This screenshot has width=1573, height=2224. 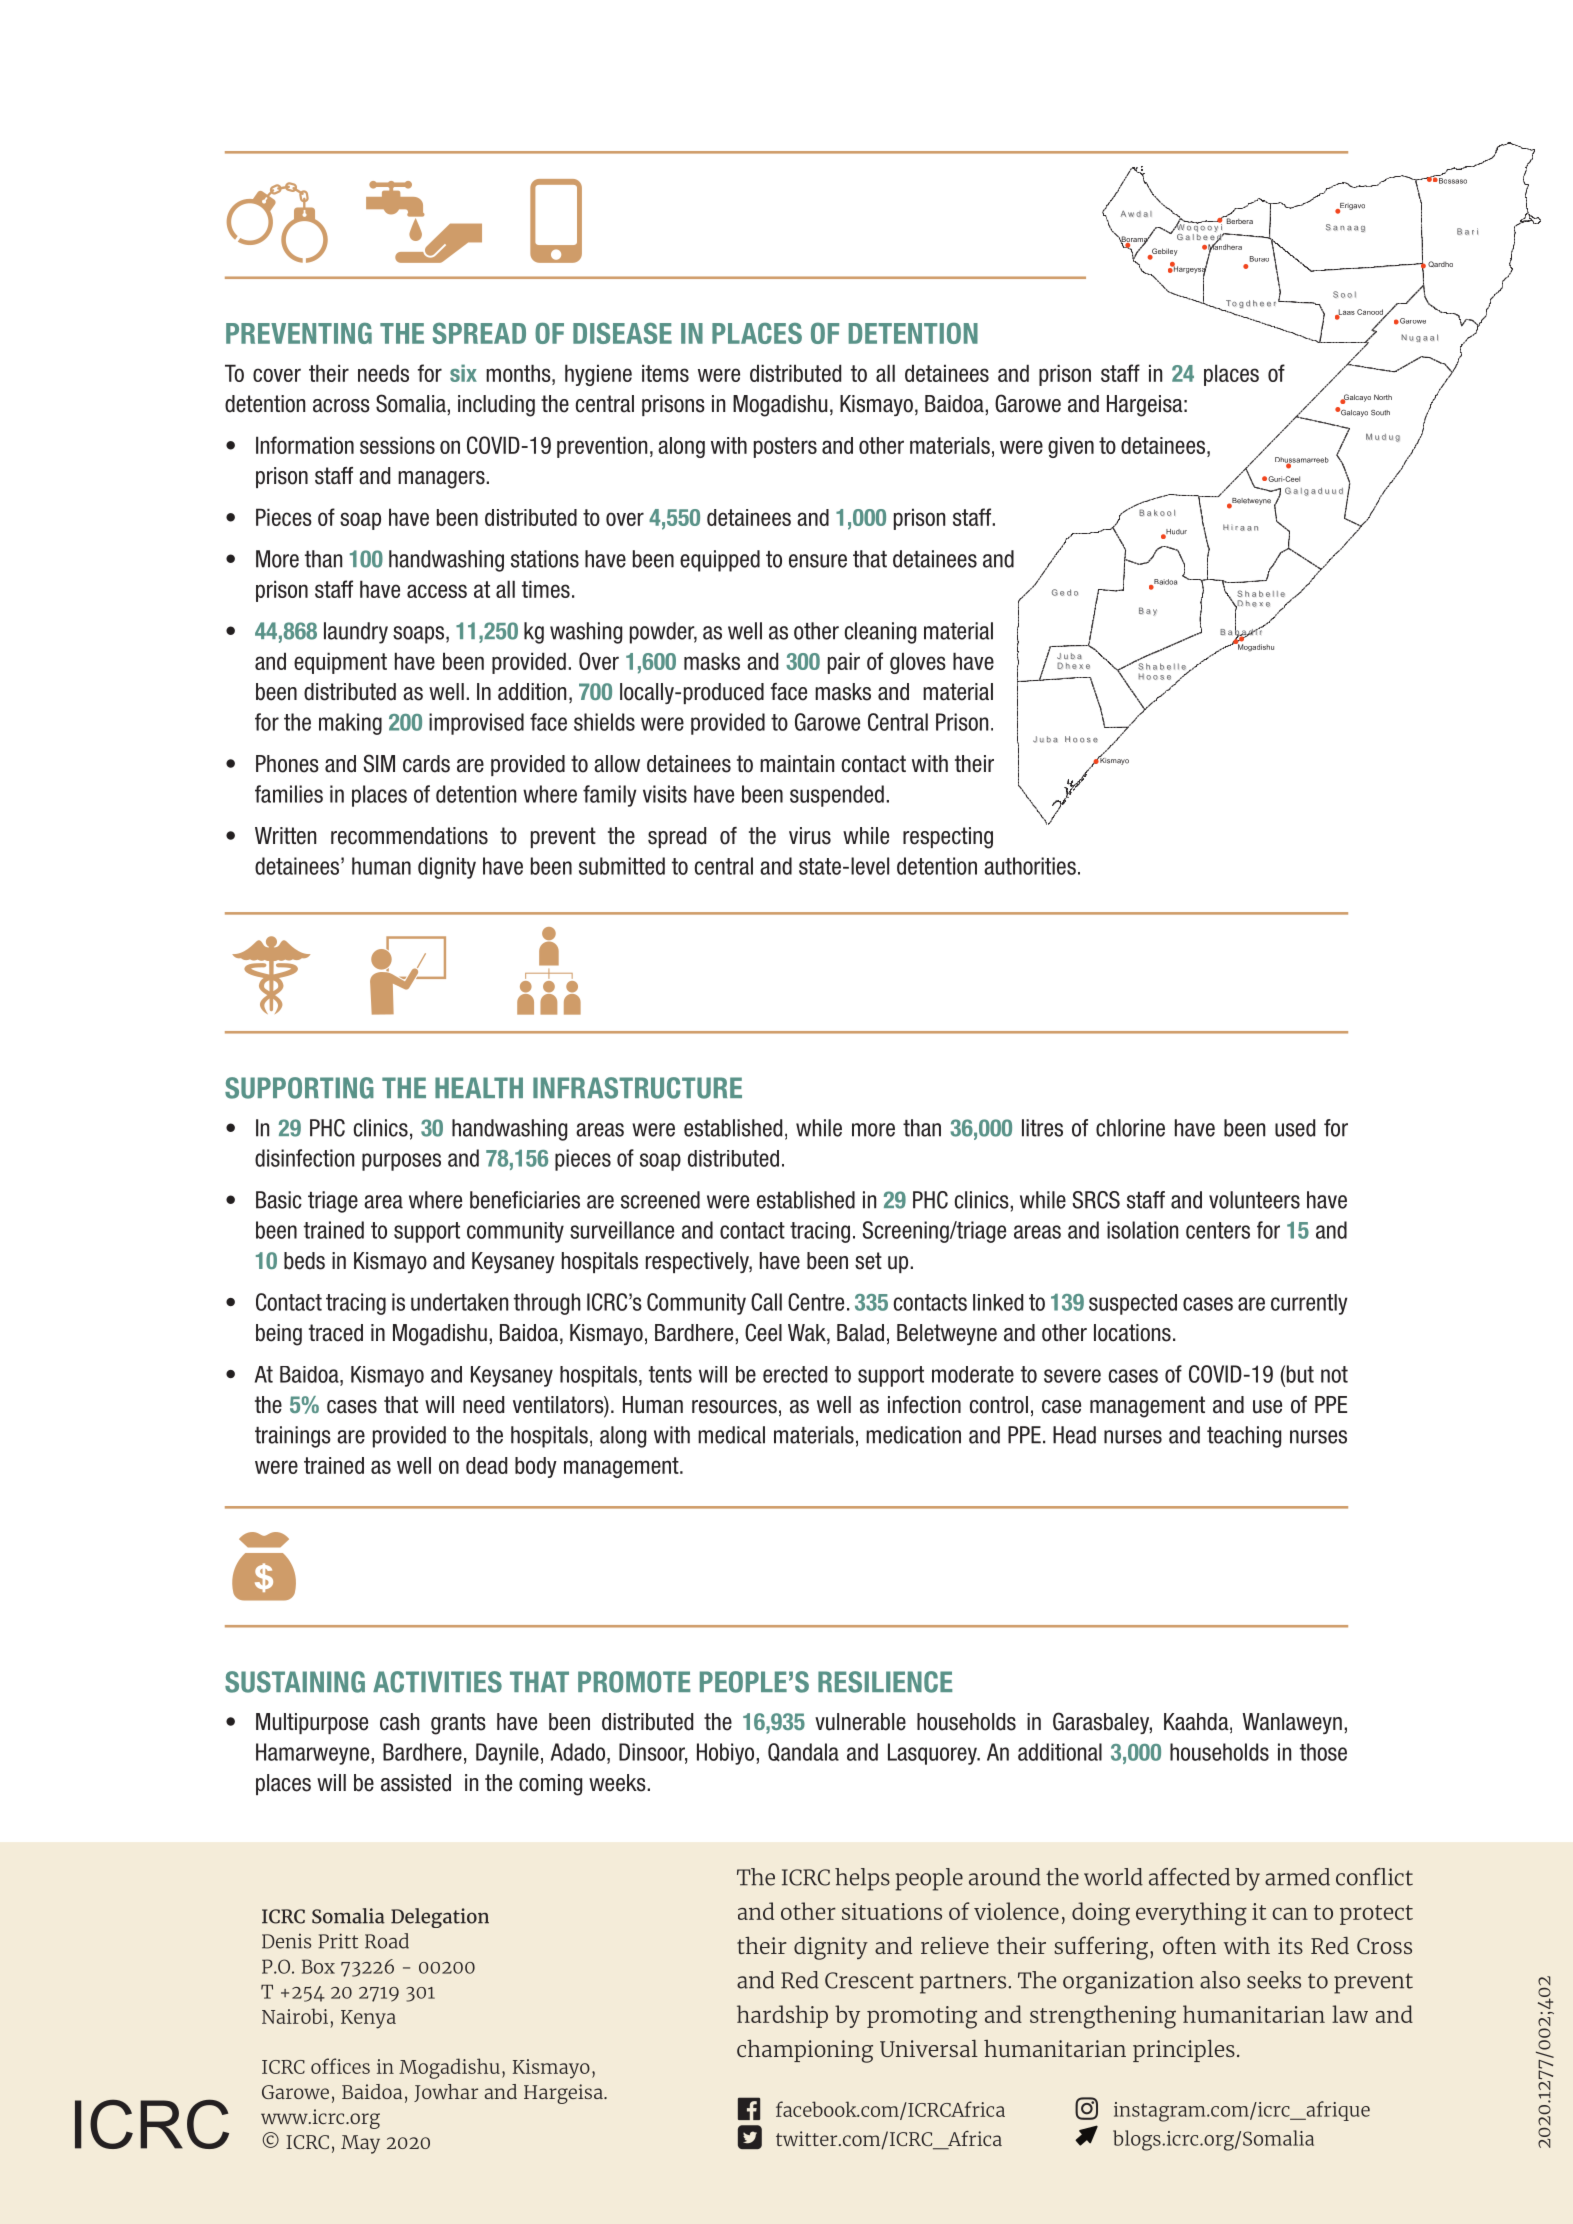 What do you see at coordinates (479, 1087) in the screenshot?
I see `HEALTH` at bounding box center [479, 1087].
